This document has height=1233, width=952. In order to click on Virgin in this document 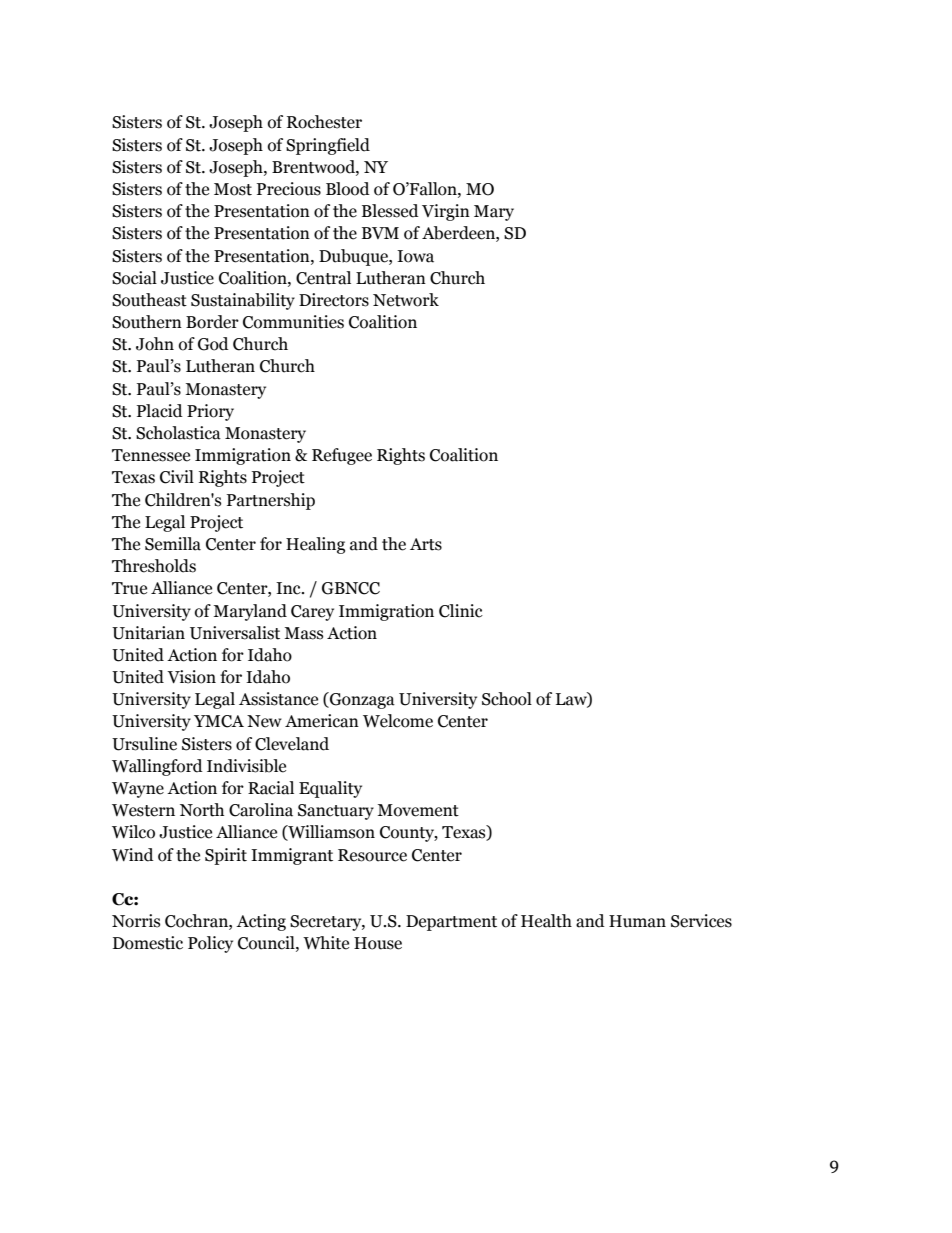, I will do `click(446, 212)`.
